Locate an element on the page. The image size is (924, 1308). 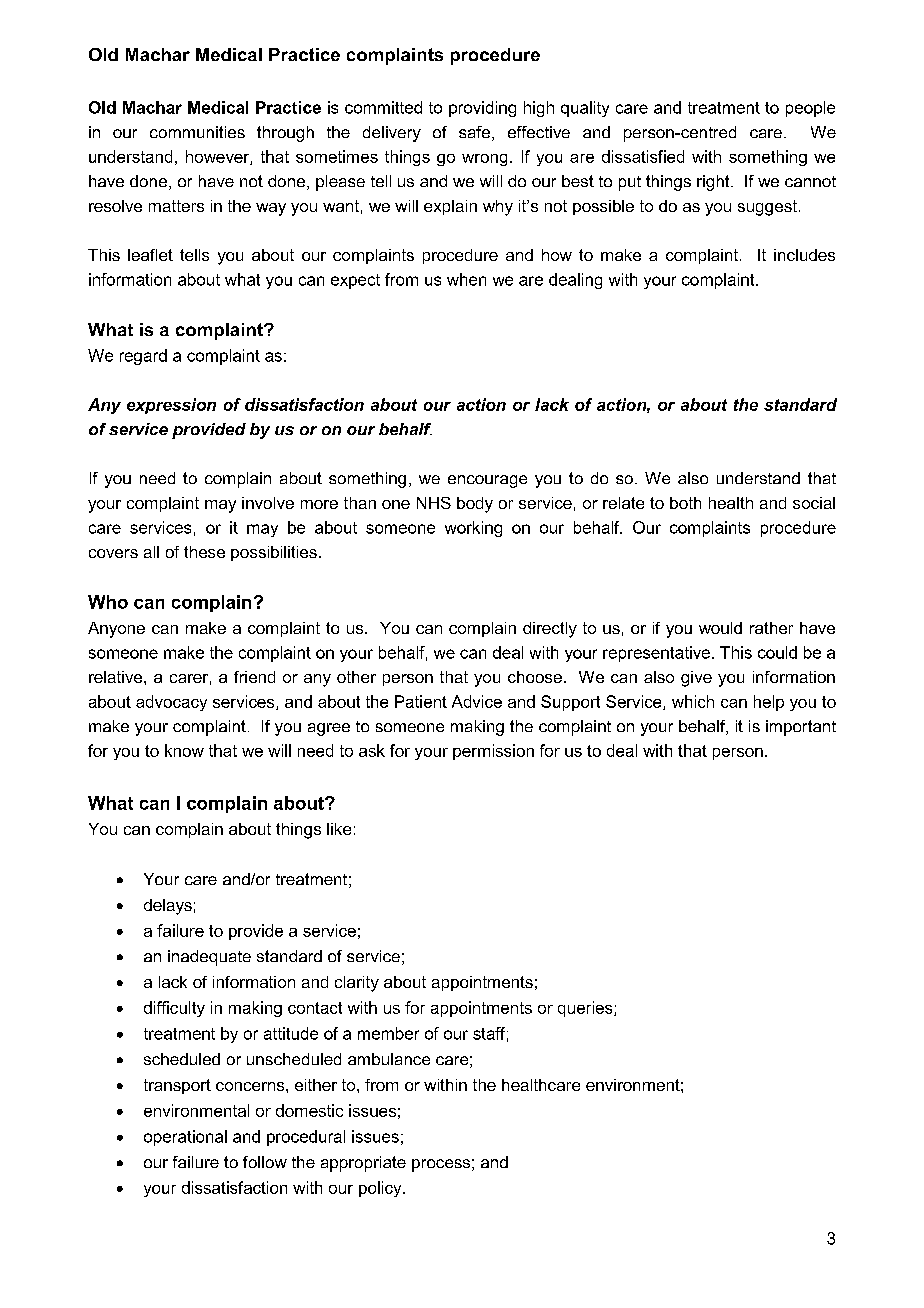
both is located at coordinates (685, 503).
